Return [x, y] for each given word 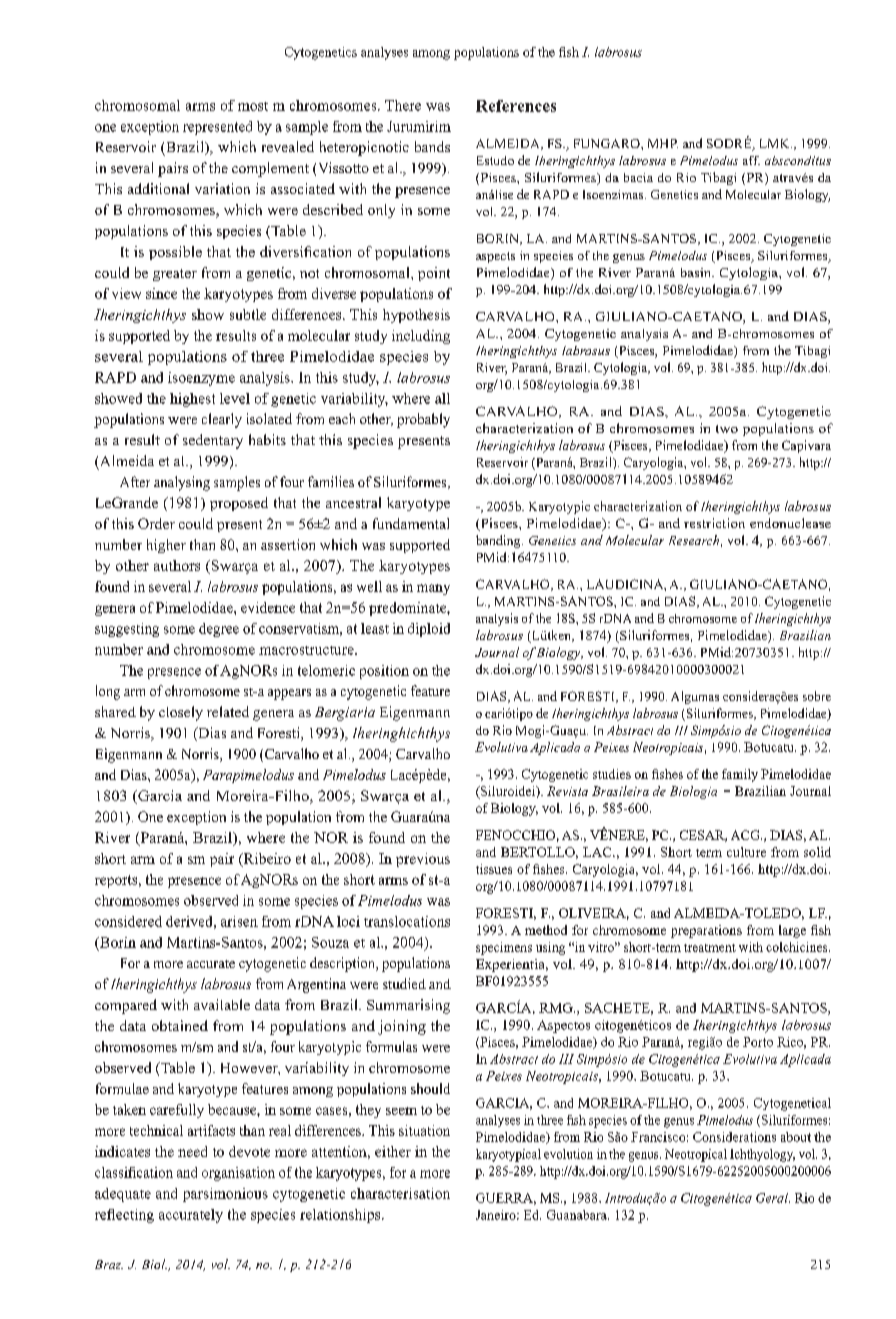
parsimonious [225, 1195]
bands [432, 146]
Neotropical [696, 1155]
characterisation [400, 1193]
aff [751, 160]
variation [222, 188]
